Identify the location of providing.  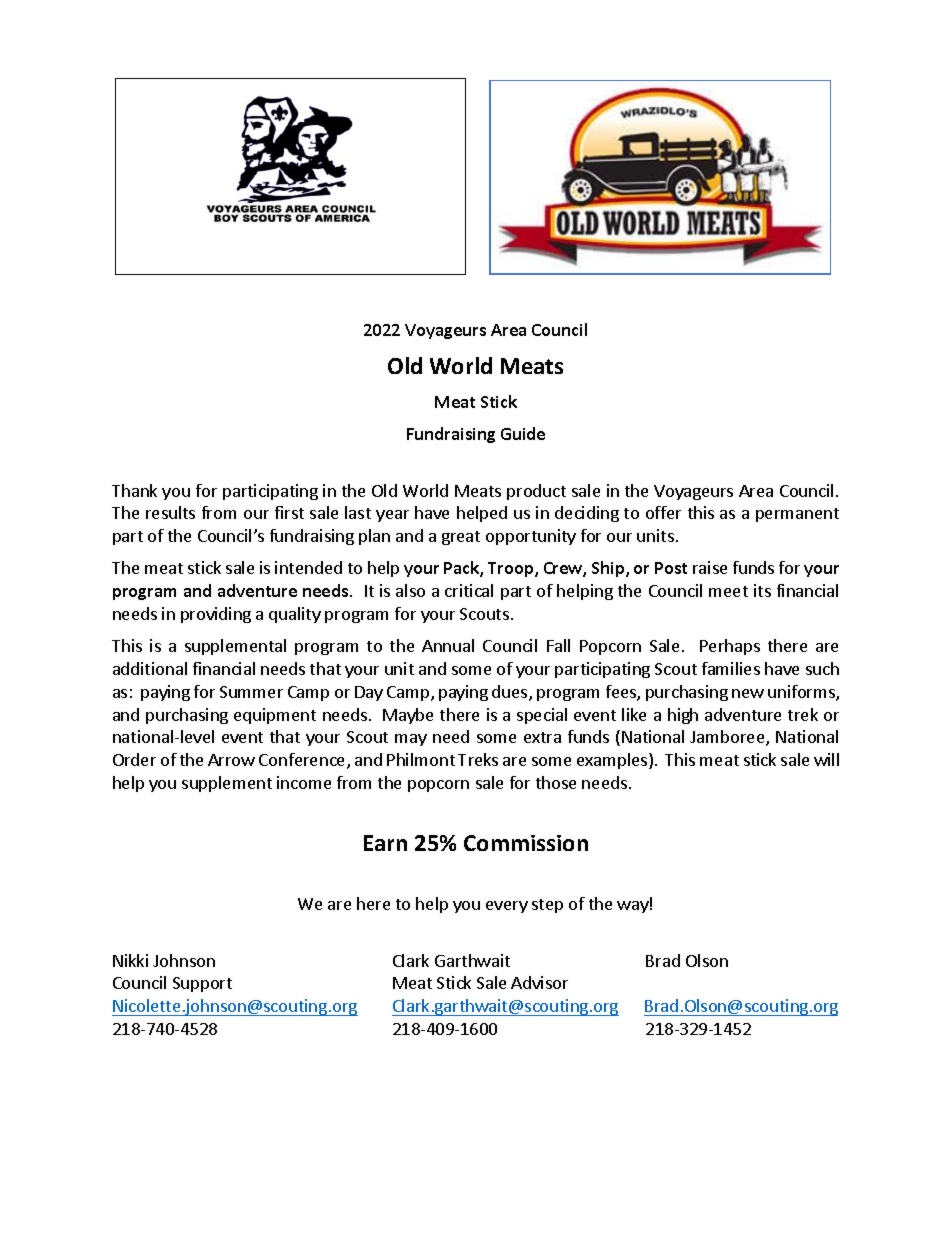
(216, 615).
